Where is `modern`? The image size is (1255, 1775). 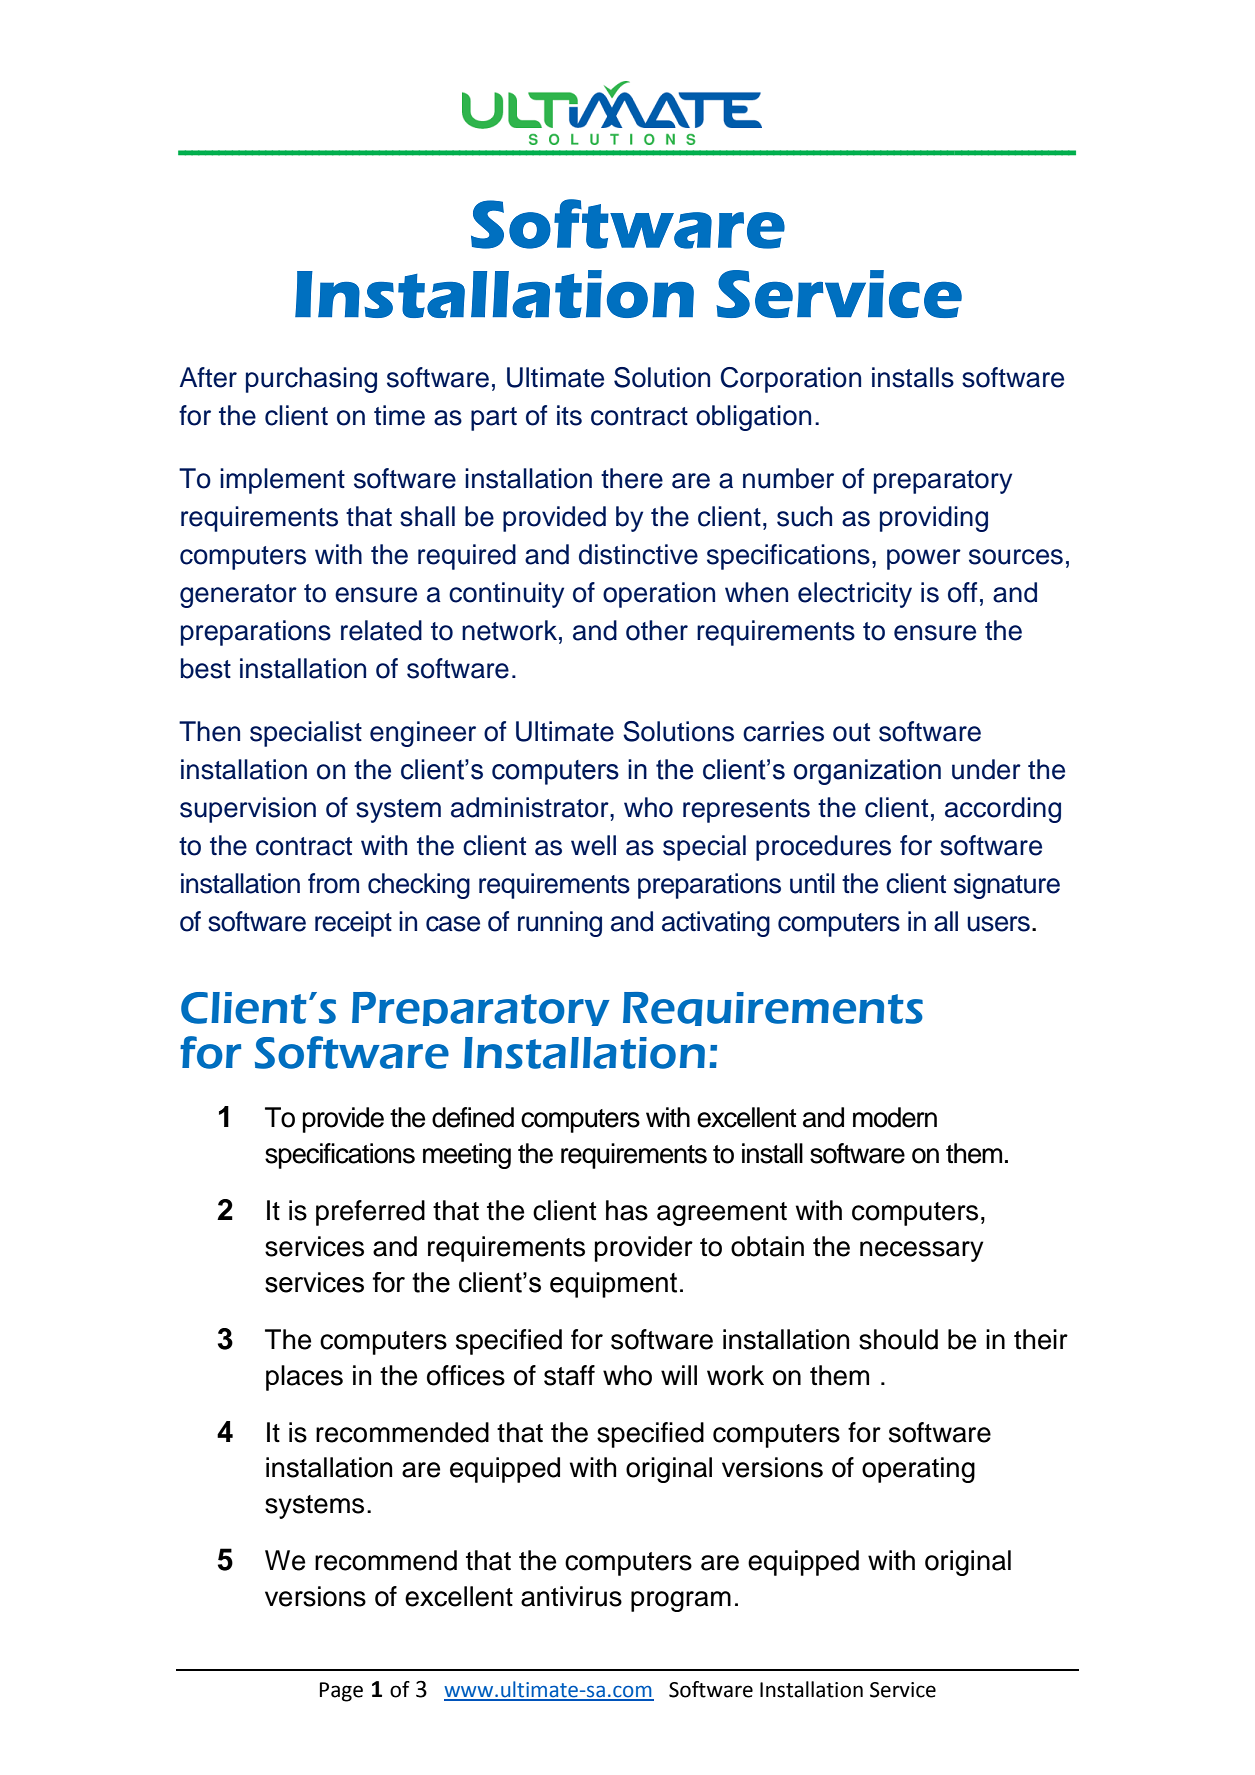
modern is located at coordinates (895, 1117).
